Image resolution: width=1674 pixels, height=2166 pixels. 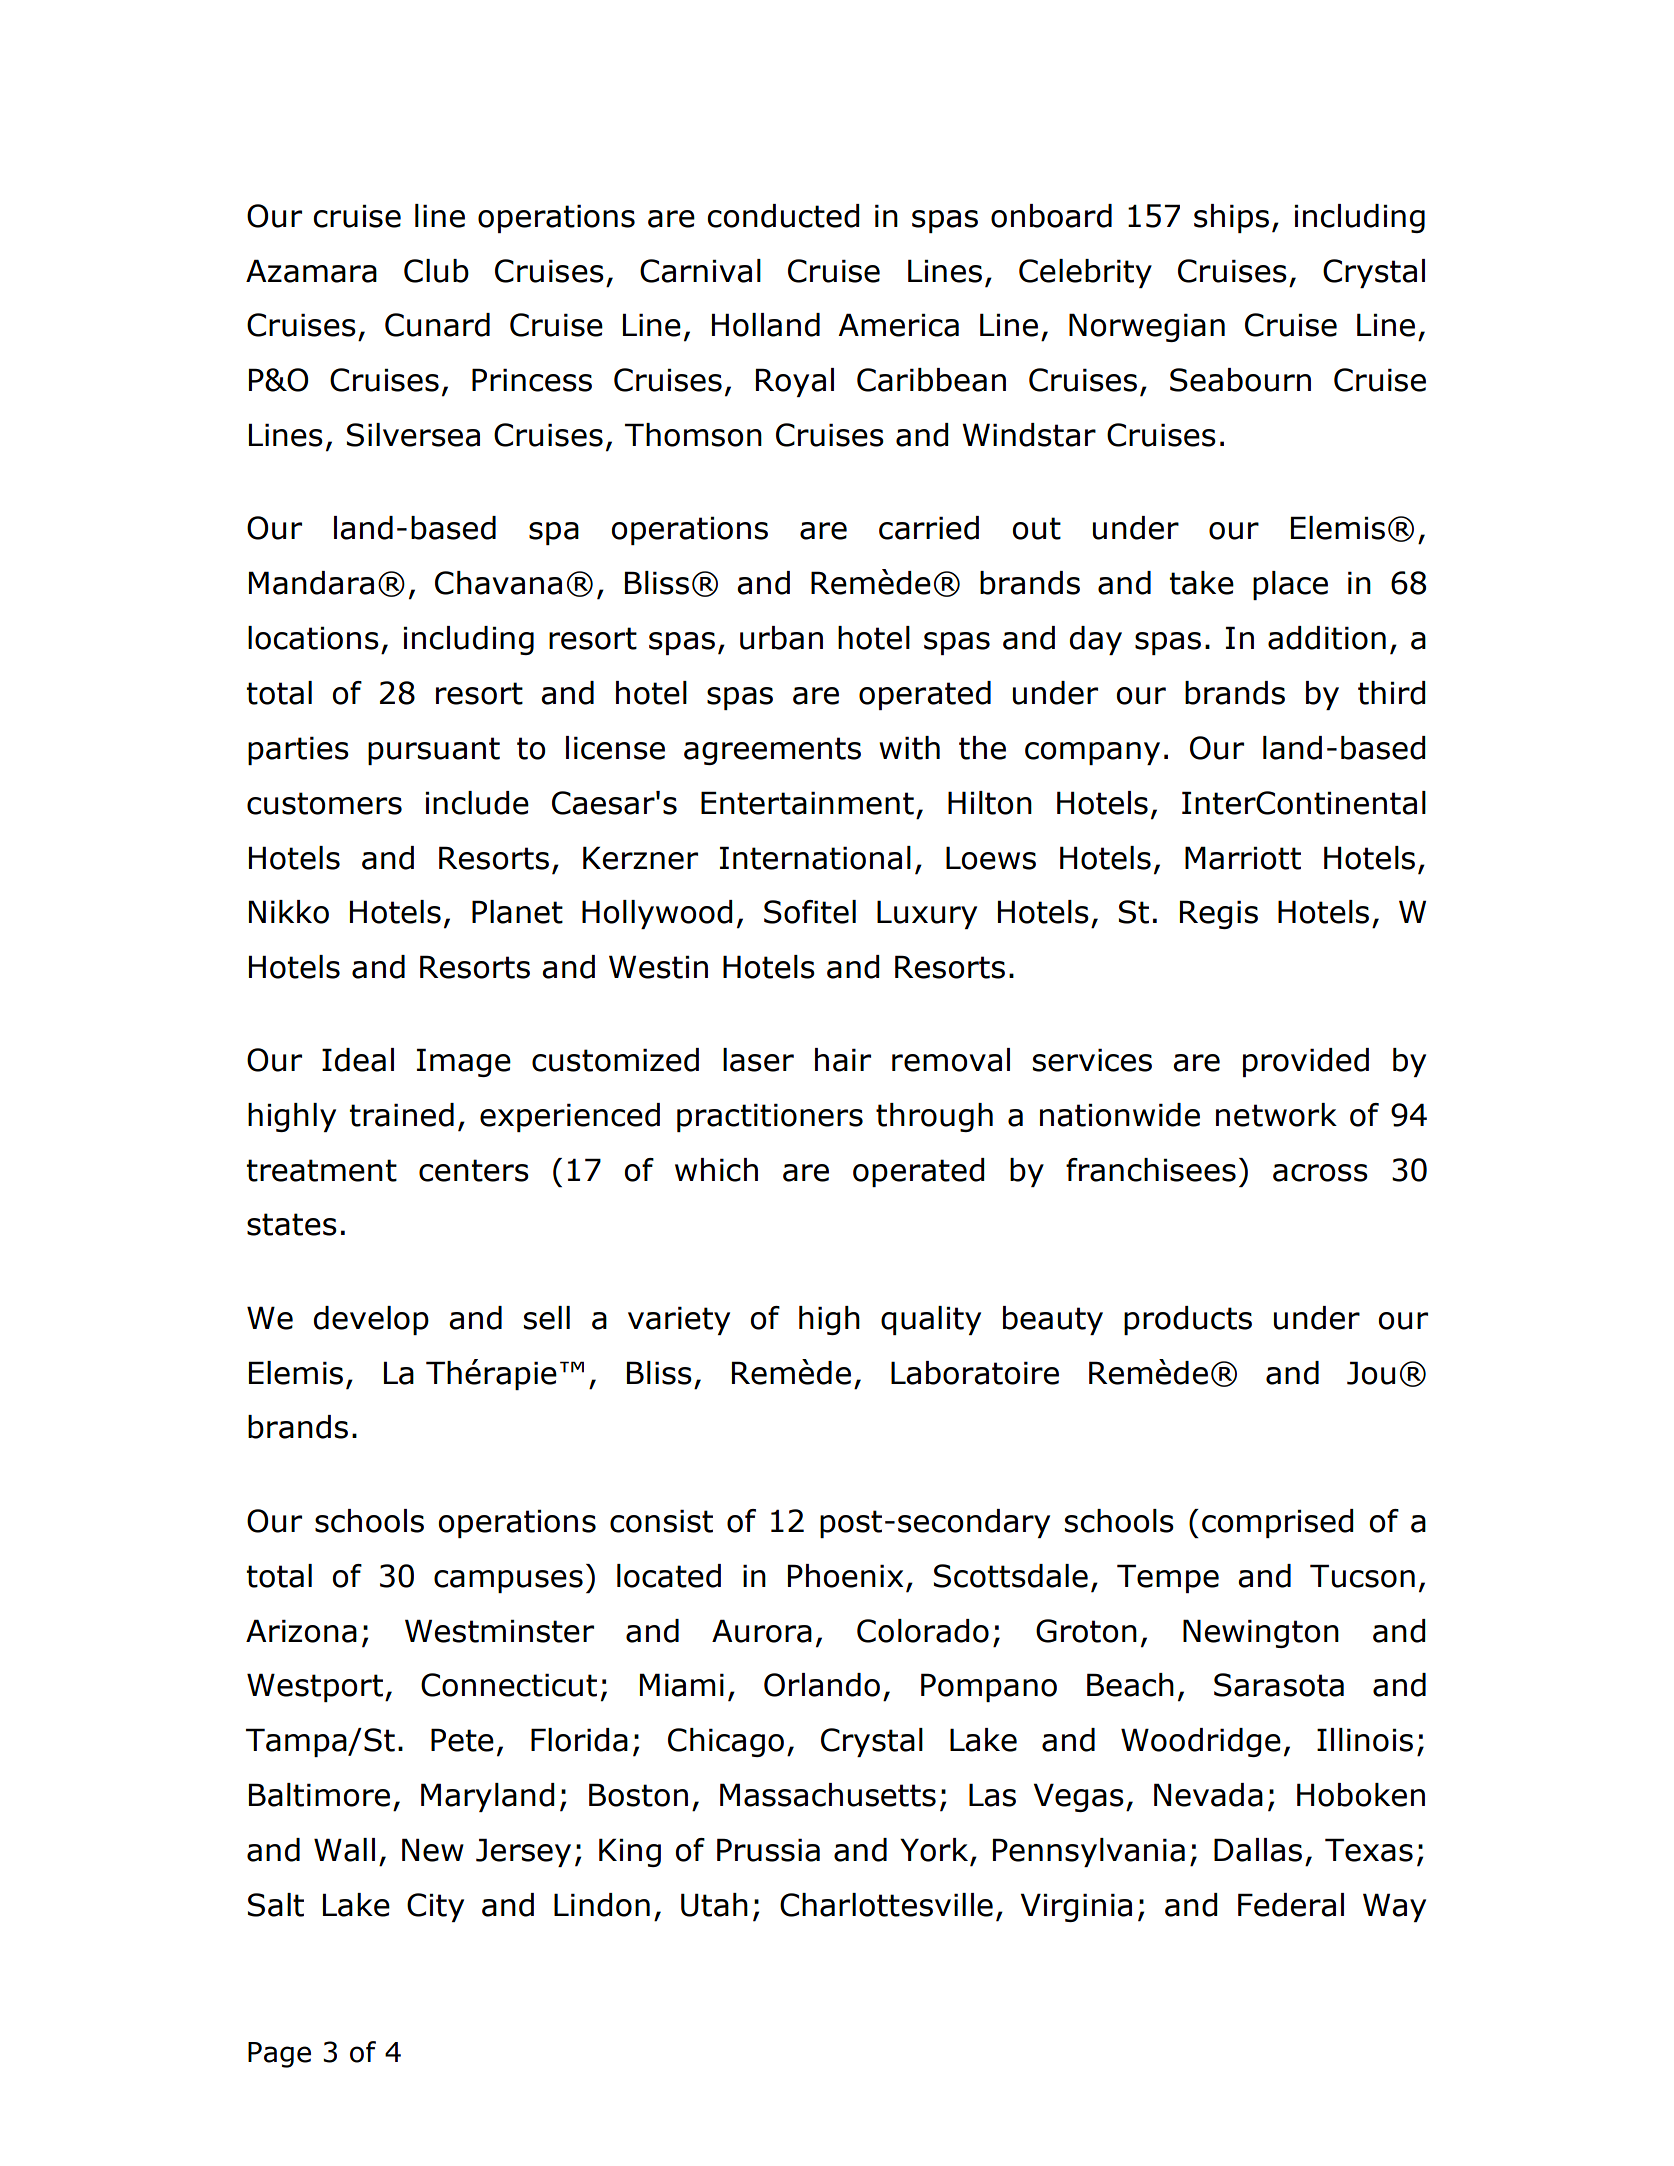 I want to click on network, so click(x=1276, y=1115).
